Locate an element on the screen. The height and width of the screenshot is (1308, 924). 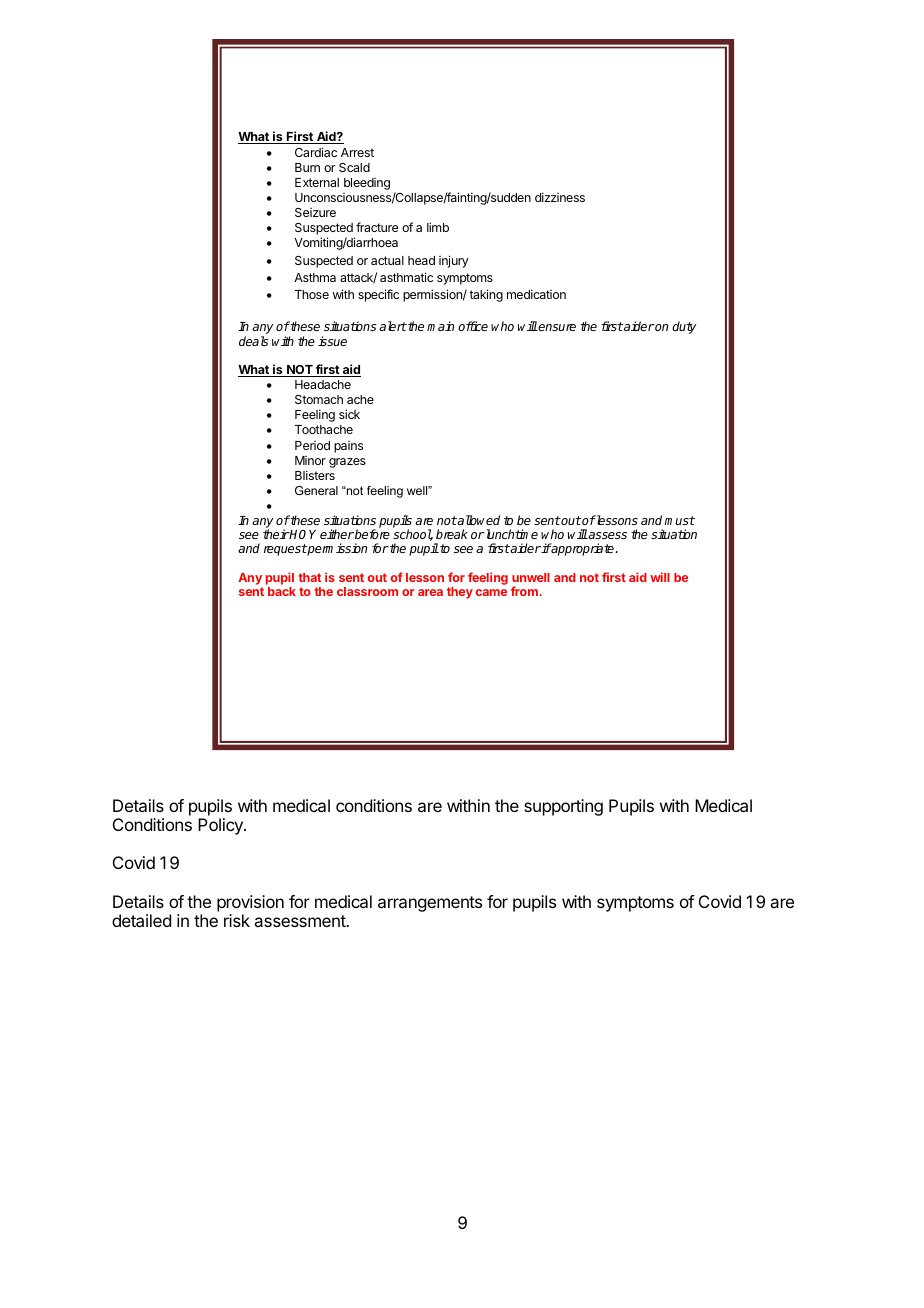
request is located at coordinates (285, 550).
